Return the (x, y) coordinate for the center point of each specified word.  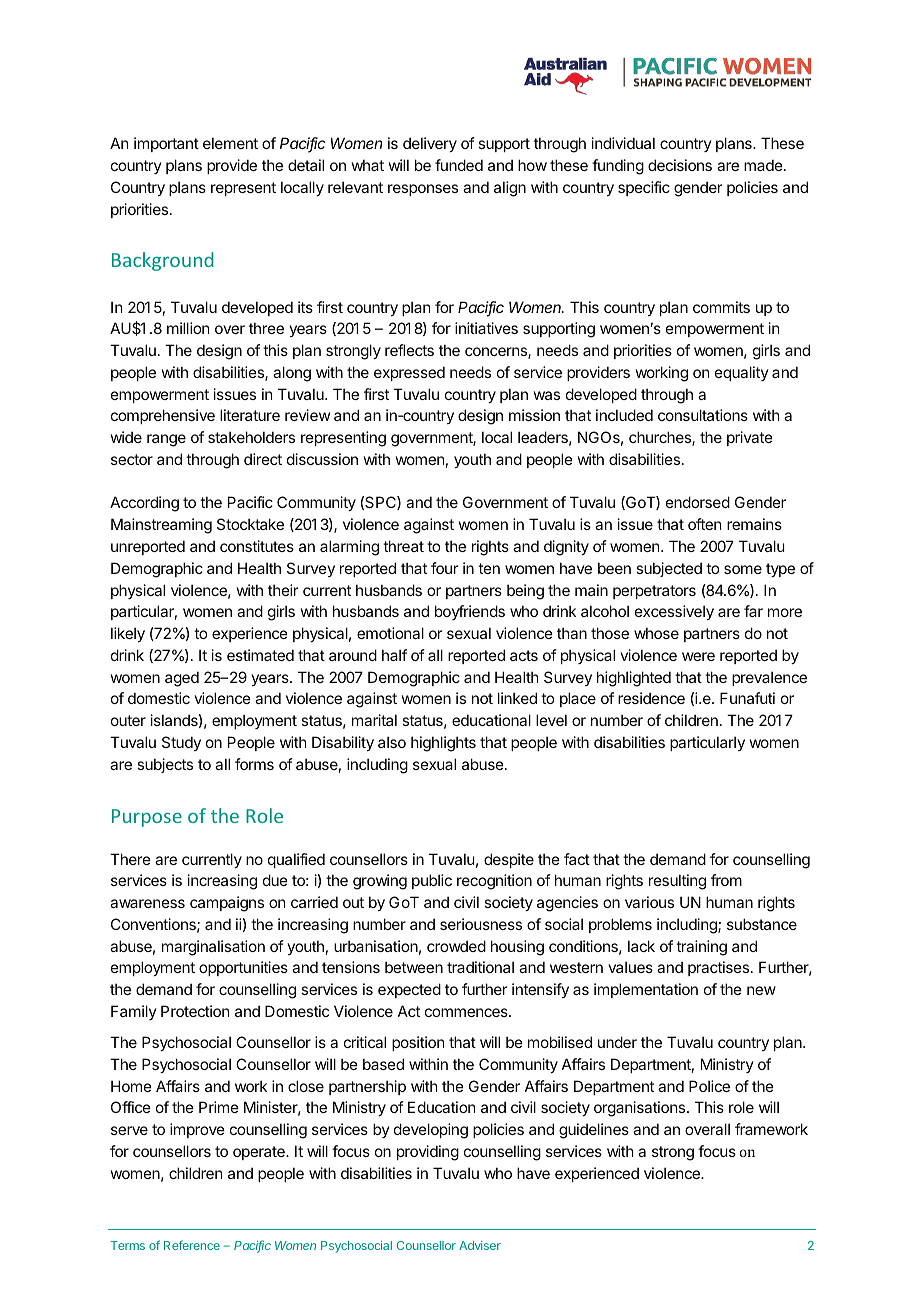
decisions (680, 165)
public (432, 881)
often (704, 524)
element (230, 143)
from (726, 880)
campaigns (227, 904)
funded (459, 165)
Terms (127, 1245)
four (444, 568)
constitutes (257, 546)
